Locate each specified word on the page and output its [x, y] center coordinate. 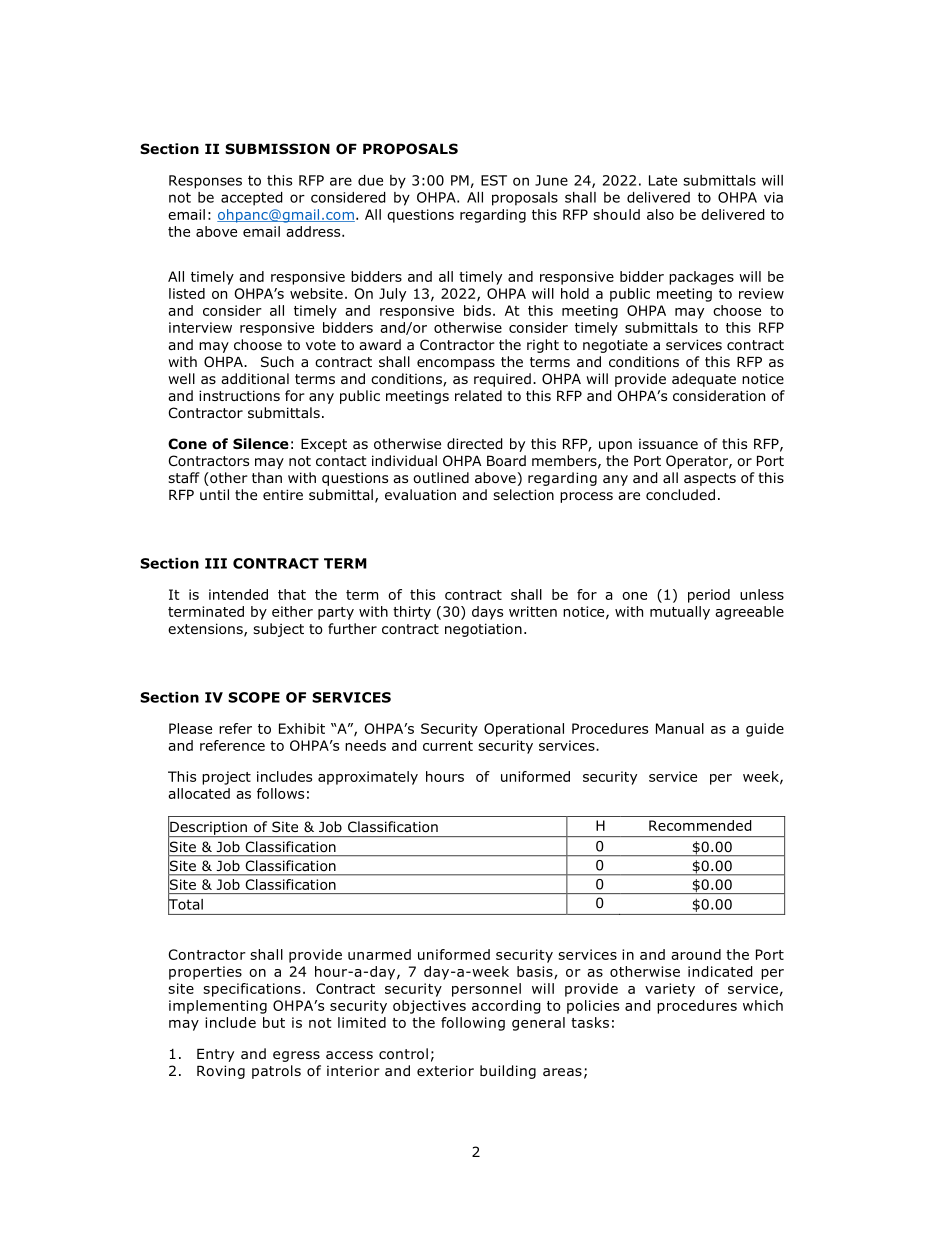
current [448, 746]
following [473, 1024]
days [487, 613]
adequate [704, 380]
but [274, 1022]
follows [280, 793]
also [660, 214]
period [709, 596]
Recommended [700, 825]
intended [238, 594]
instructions [239, 396]
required [502, 380]
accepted [252, 199]
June [551, 180]
